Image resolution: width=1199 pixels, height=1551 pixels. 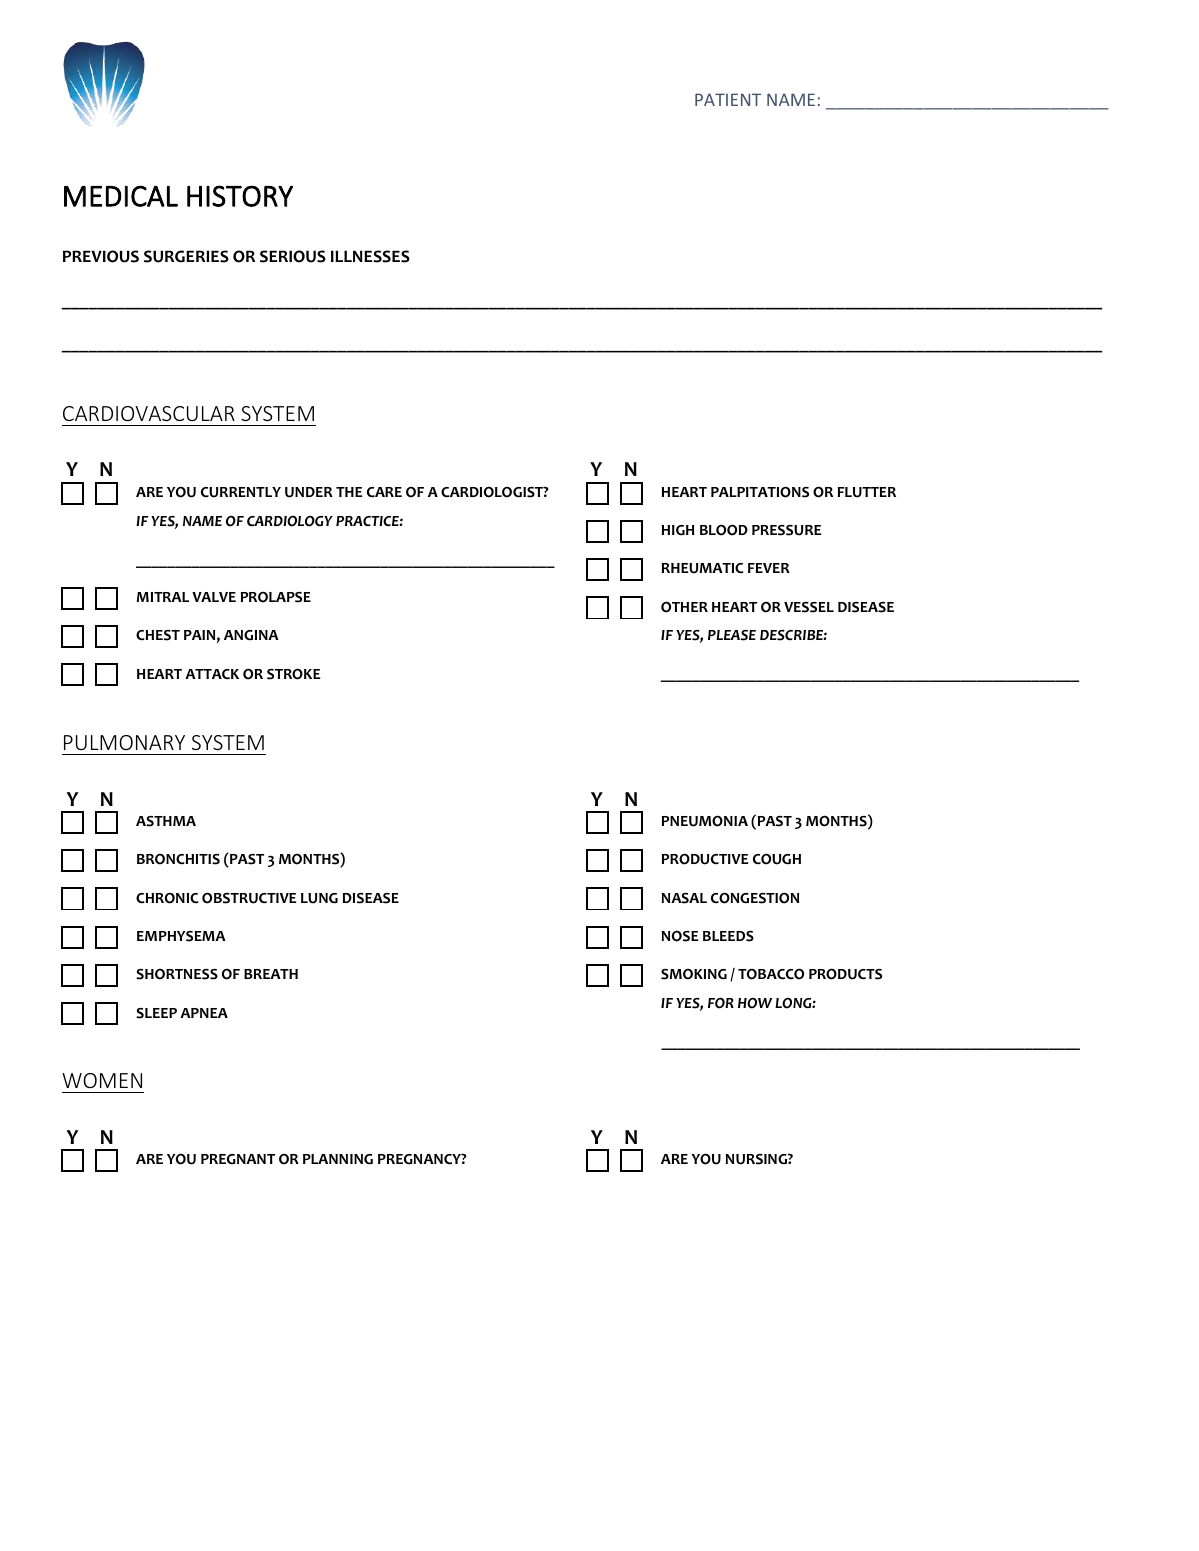 I want to click on HOW, so click(x=755, y=1003).
